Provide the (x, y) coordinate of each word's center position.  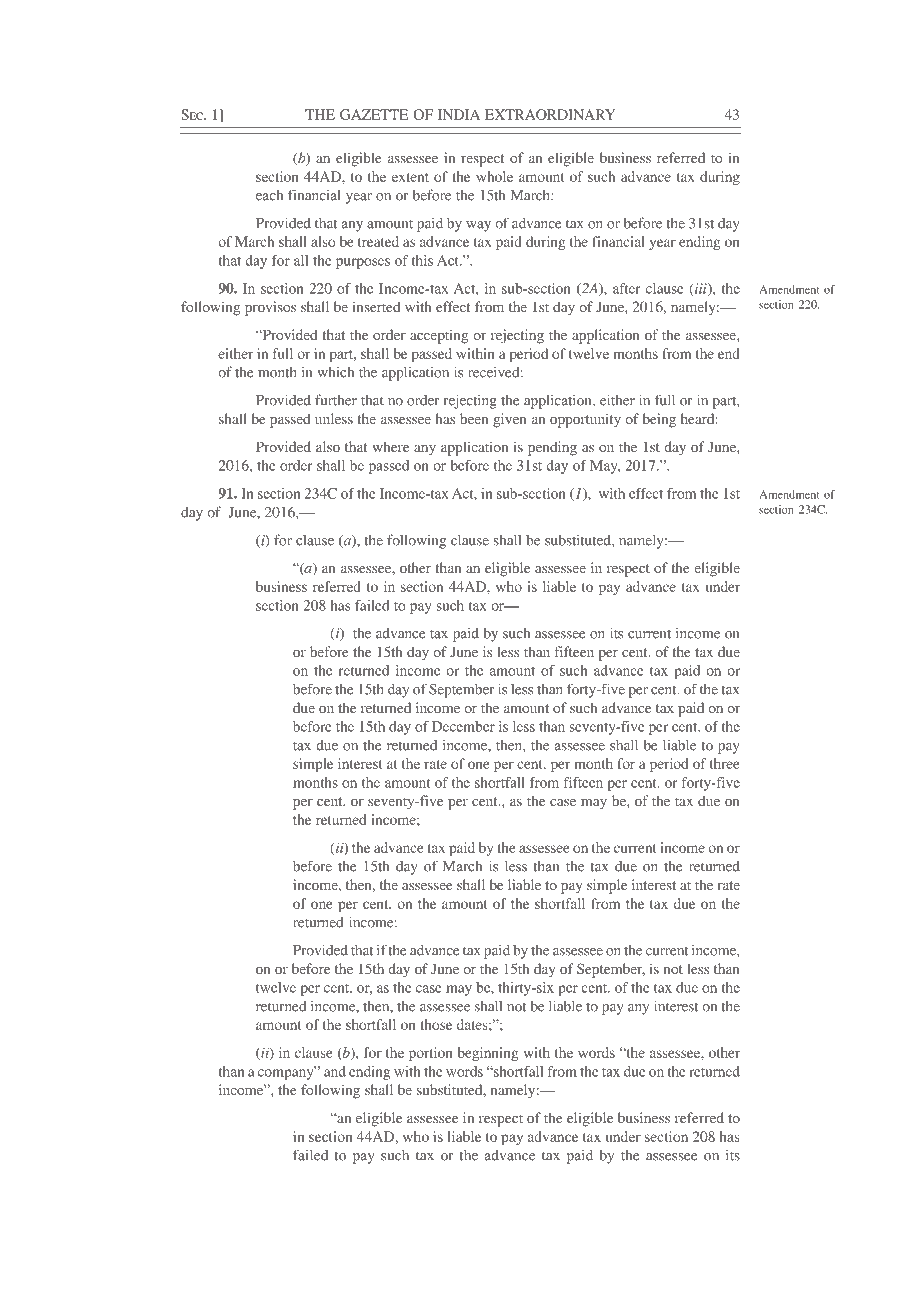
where (390, 446)
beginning (488, 1054)
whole (494, 176)
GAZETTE (374, 114)
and (335, 1071)
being (659, 420)
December (463, 726)
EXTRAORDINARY (550, 114)
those (436, 1024)
